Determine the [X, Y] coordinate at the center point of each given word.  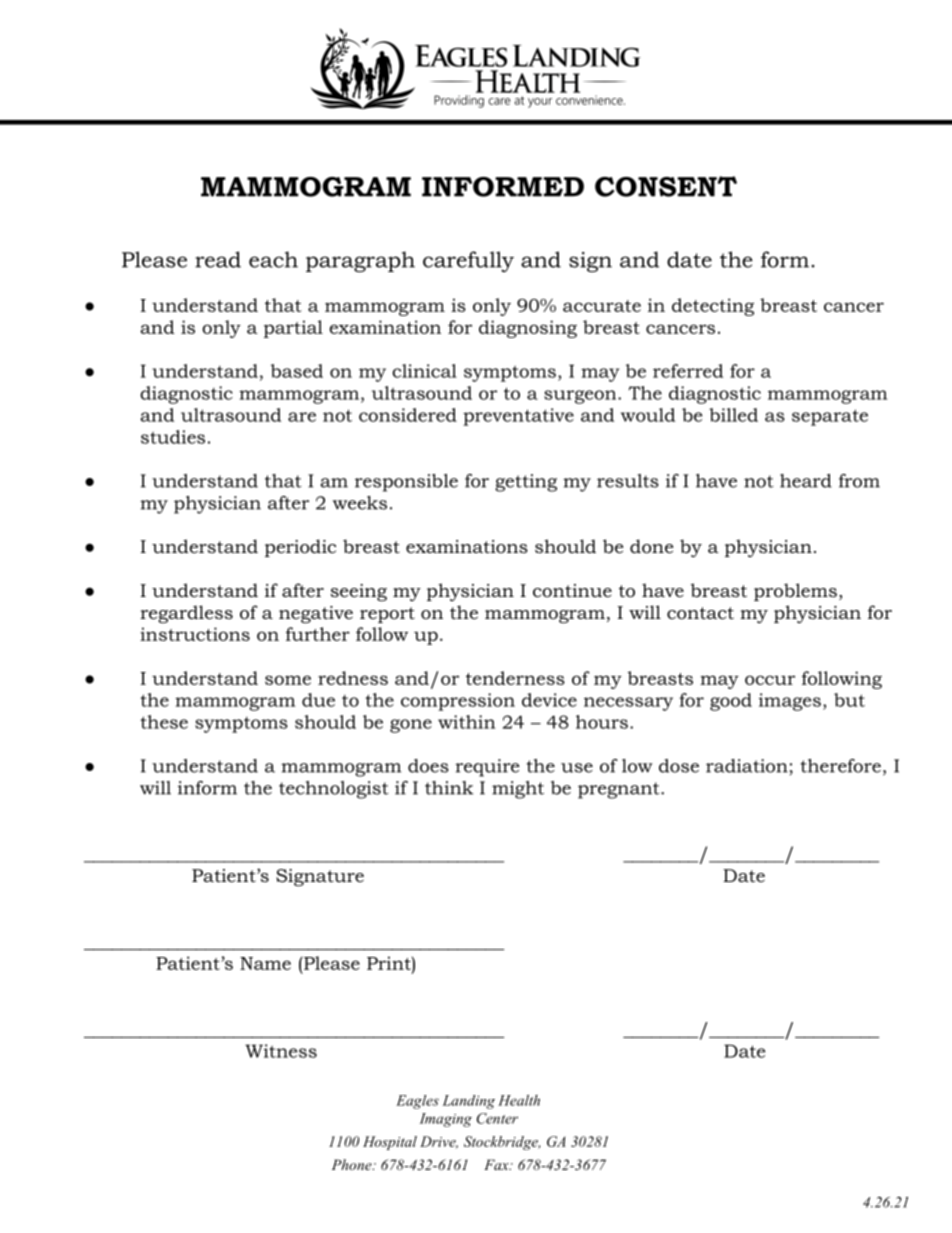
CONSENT [666, 186]
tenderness [515, 678]
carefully [468, 261]
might [518, 790]
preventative [518, 417]
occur [770, 680]
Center [497, 1118]
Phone [353, 1164]
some [288, 680]
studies [173, 437]
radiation [747, 766]
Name [265, 963]
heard [806, 481]
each [273, 259]
